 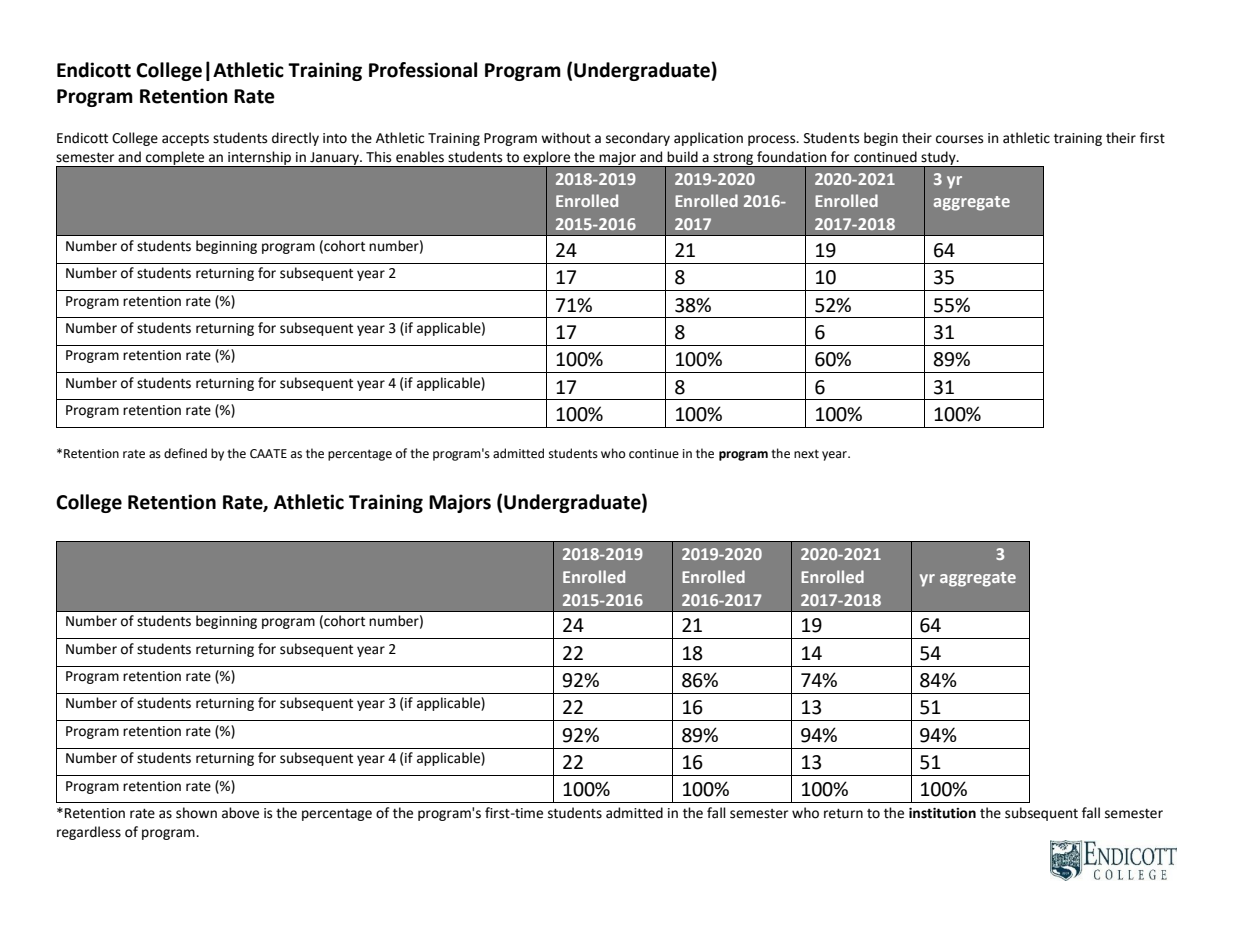 I want to click on without, so click(x=566, y=138).
